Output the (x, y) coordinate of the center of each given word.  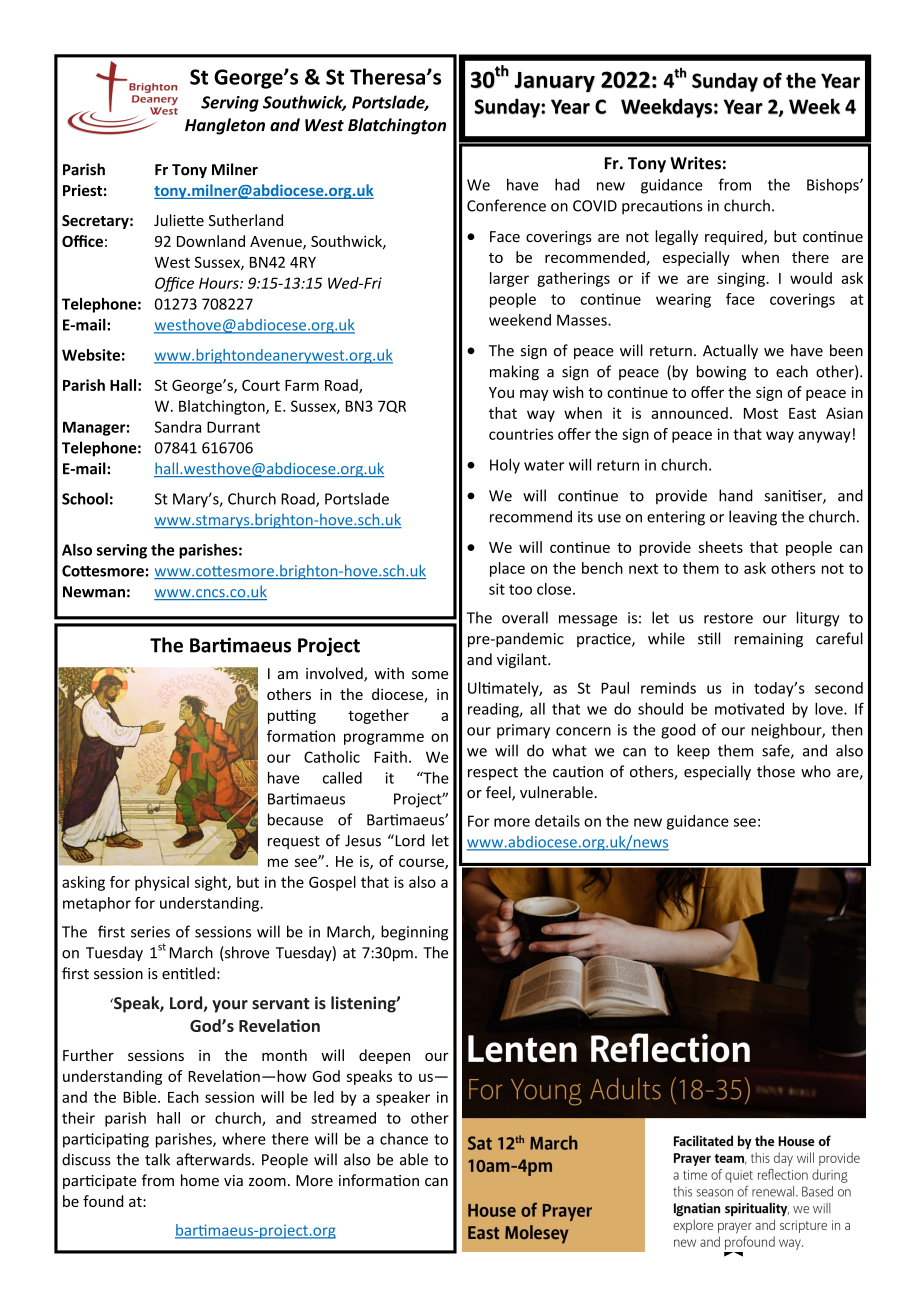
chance (404, 1139)
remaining (768, 640)
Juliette (179, 220)
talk (157, 1159)
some (430, 675)
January (554, 82)
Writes (695, 163)
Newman (94, 592)
